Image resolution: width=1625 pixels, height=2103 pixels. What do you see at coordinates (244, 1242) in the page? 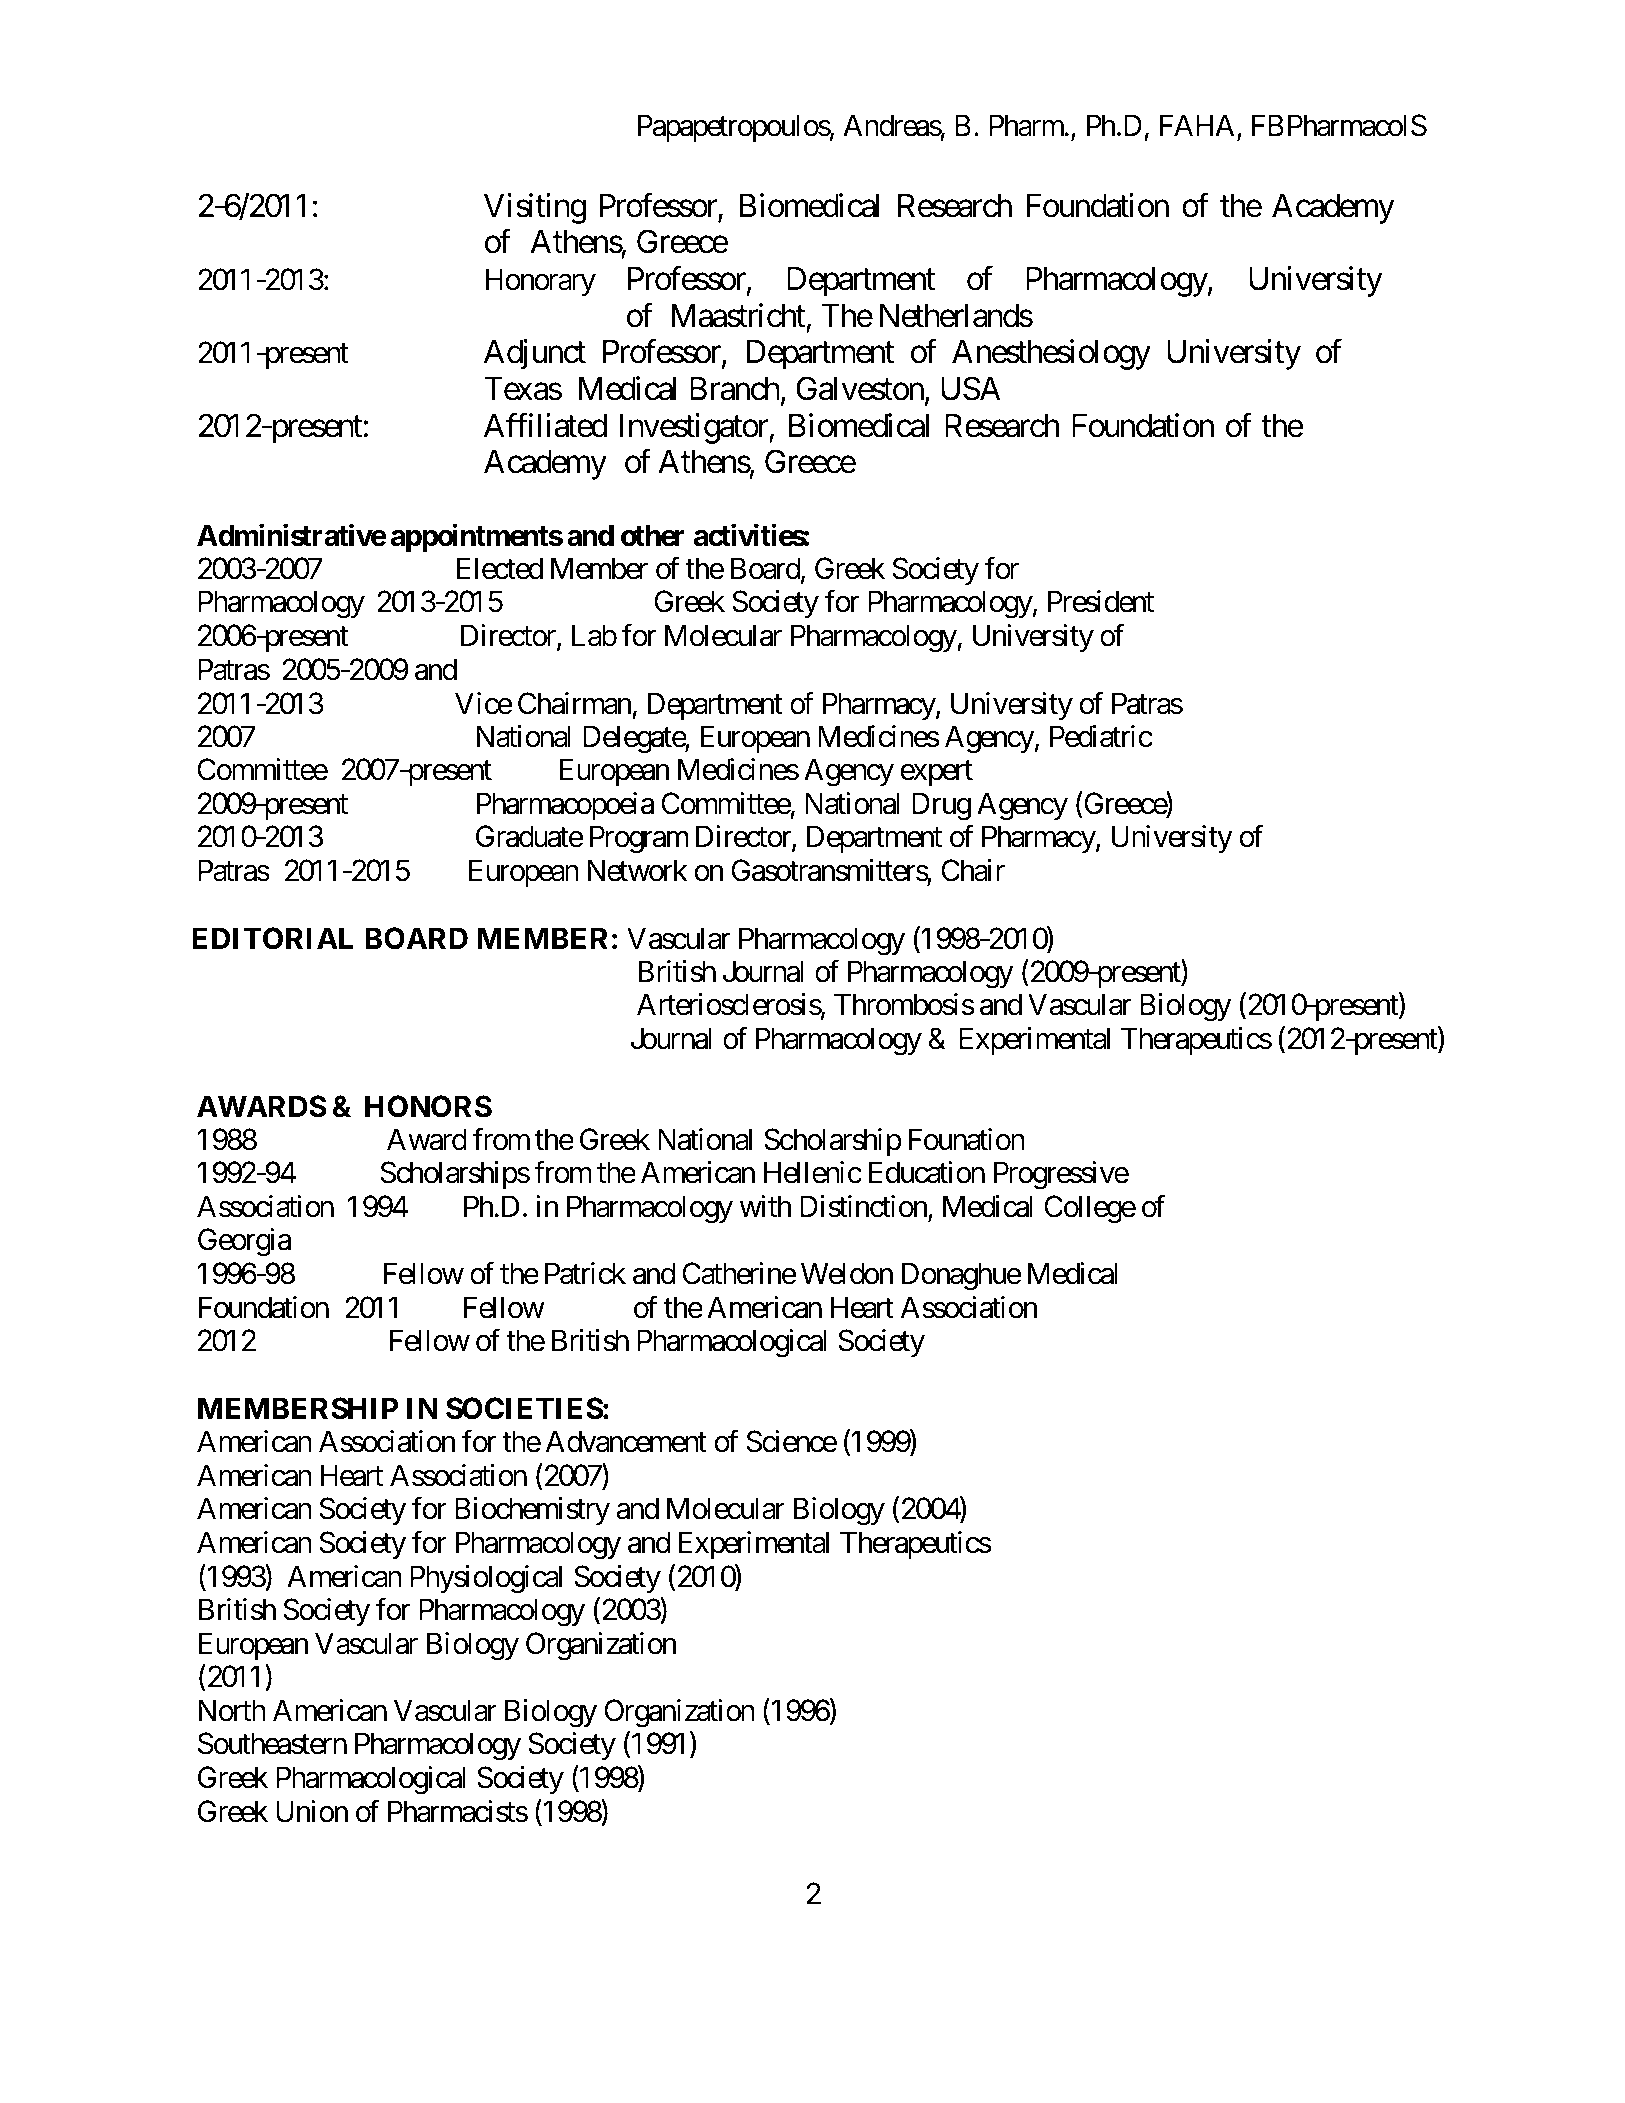
I see `Georgia` at bounding box center [244, 1242].
